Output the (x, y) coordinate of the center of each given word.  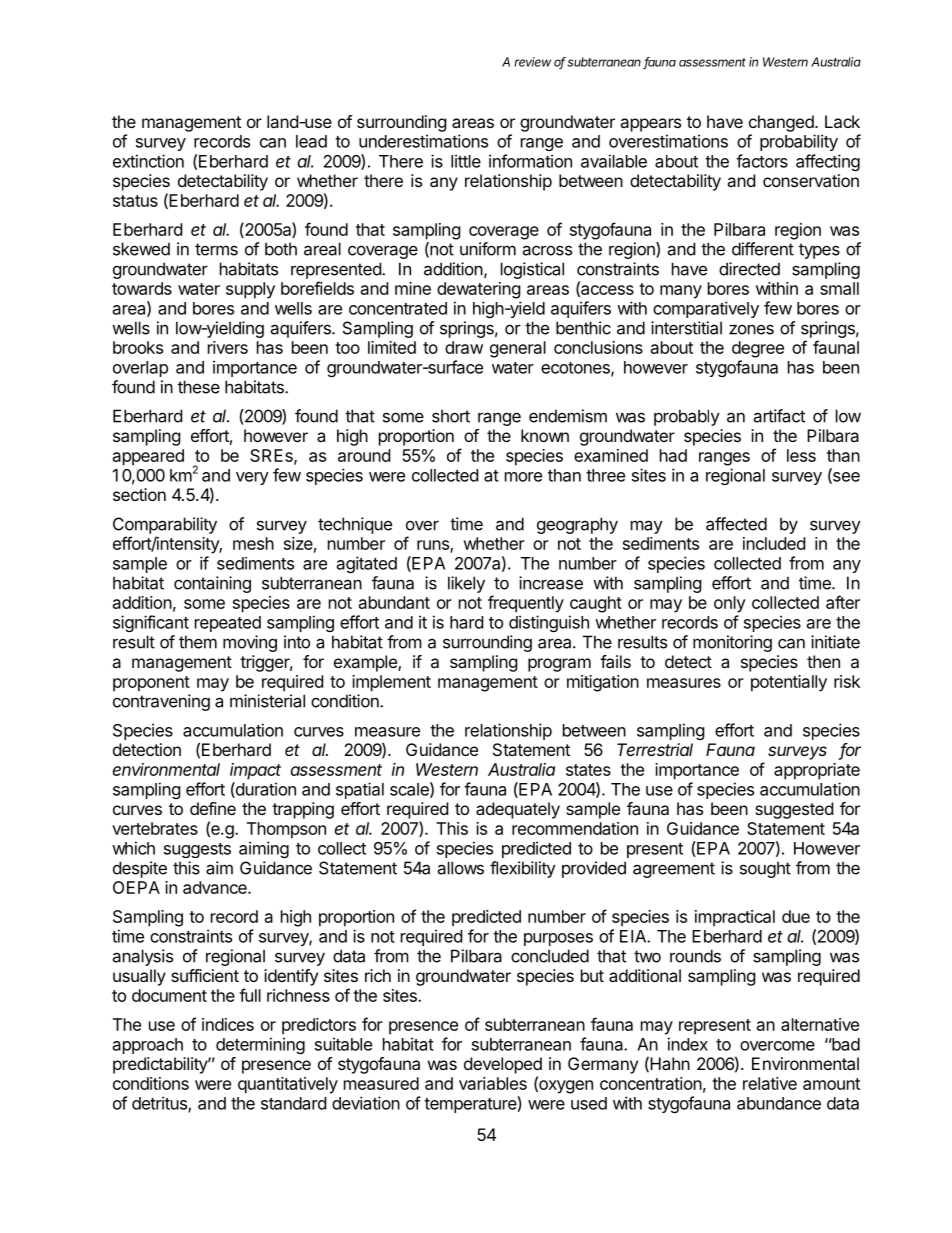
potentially (789, 683)
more (523, 477)
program (559, 665)
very (252, 478)
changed (781, 123)
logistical (532, 270)
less (801, 455)
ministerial (267, 701)
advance (216, 887)
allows (460, 868)
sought (765, 869)
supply (250, 290)
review (533, 62)
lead (311, 141)
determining (260, 1045)
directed (749, 269)
